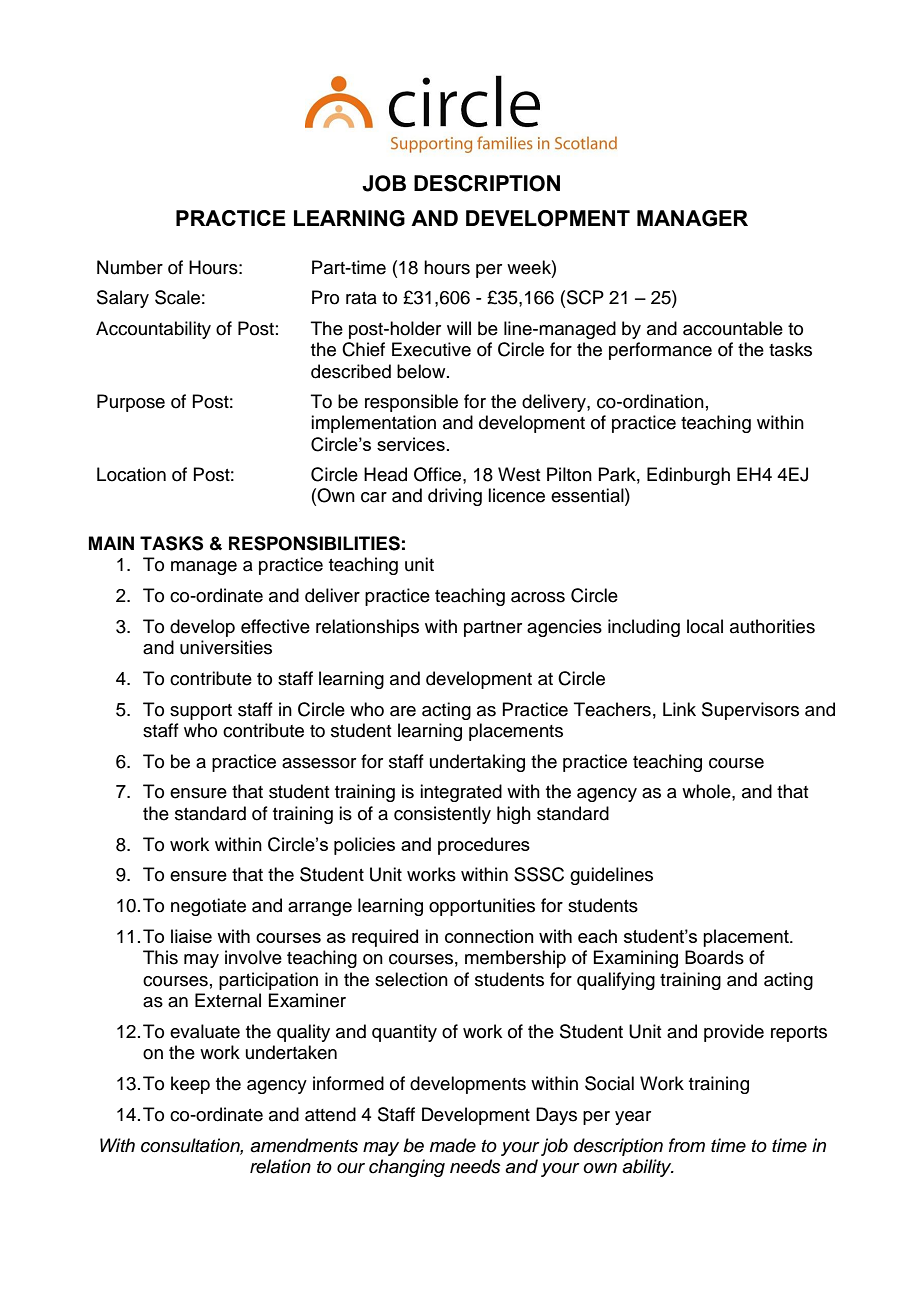 Image resolution: width=924 pixels, height=1308 pixels. What do you see at coordinates (208, 907) in the page?
I see `negotiate` at bounding box center [208, 907].
